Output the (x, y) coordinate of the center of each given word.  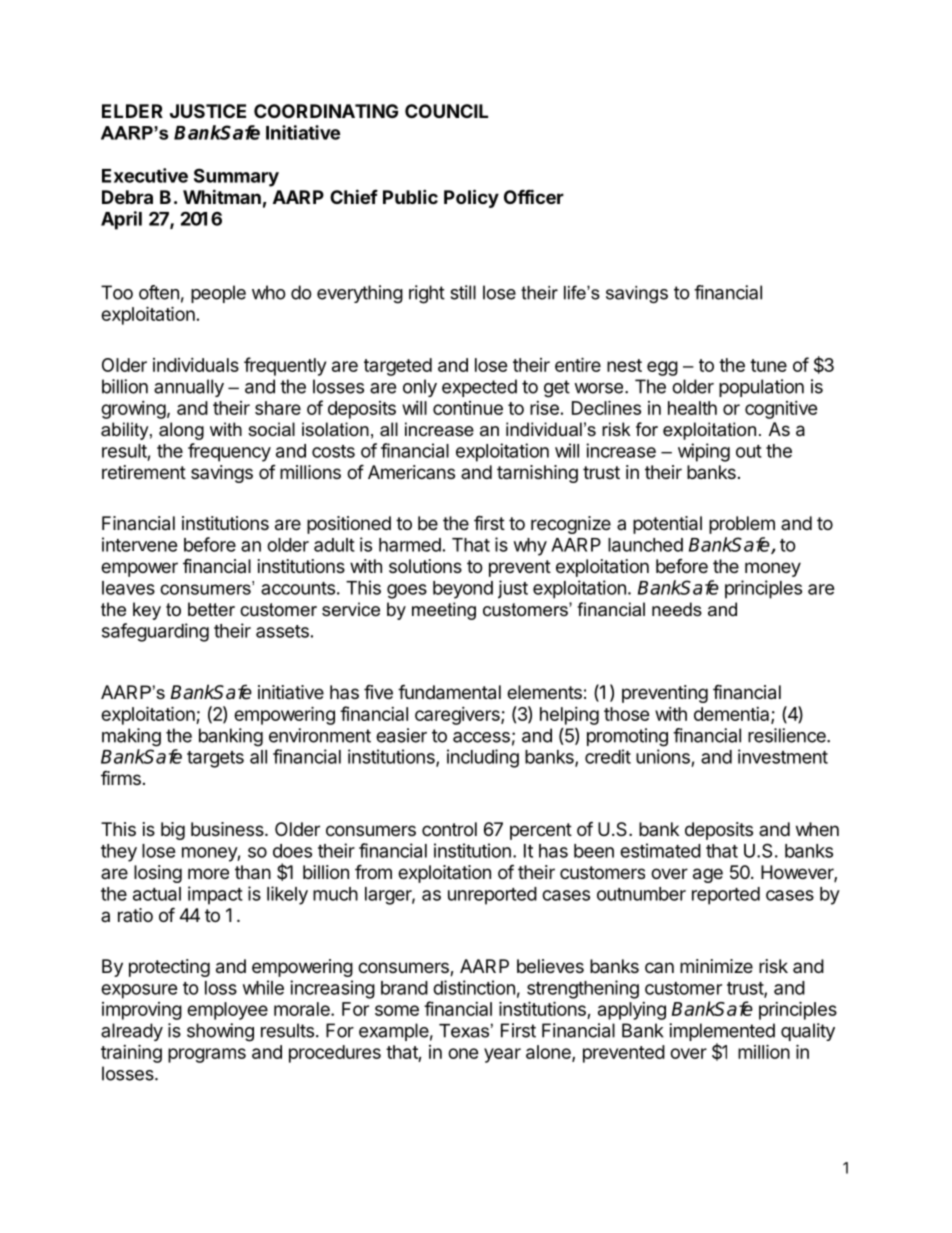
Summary (236, 177)
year (502, 1055)
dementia (733, 715)
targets (215, 759)
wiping (704, 452)
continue (468, 408)
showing (220, 1032)
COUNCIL (446, 111)
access (481, 737)
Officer (534, 196)
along (181, 431)
